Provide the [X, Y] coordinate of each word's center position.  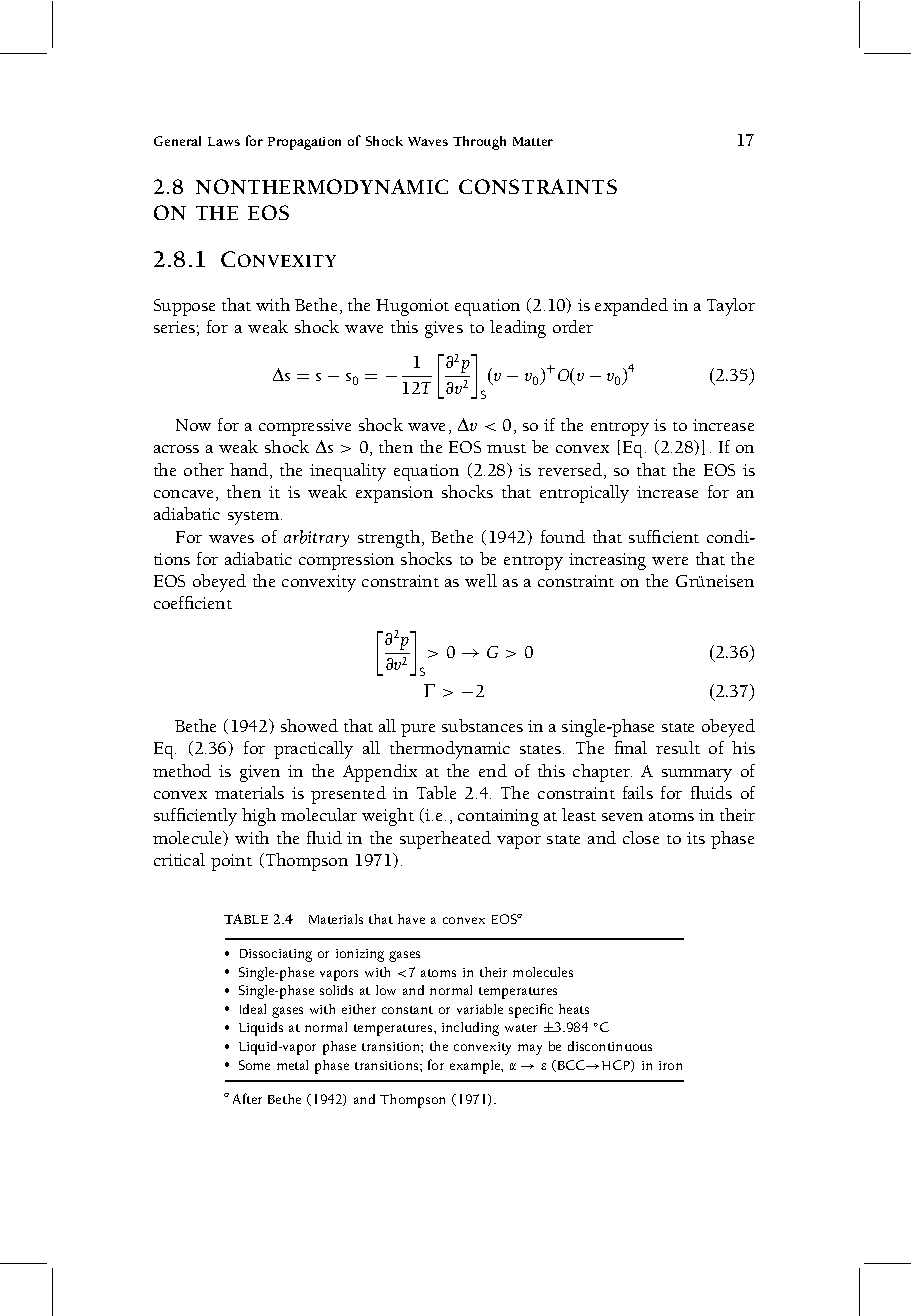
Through [479, 143]
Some [254, 1065]
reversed [571, 471]
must [506, 448]
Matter [533, 141]
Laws [224, 141]
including [470, 1029]
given [260, 773]
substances [482, 725]
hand [250, 471]
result [678, 747]
